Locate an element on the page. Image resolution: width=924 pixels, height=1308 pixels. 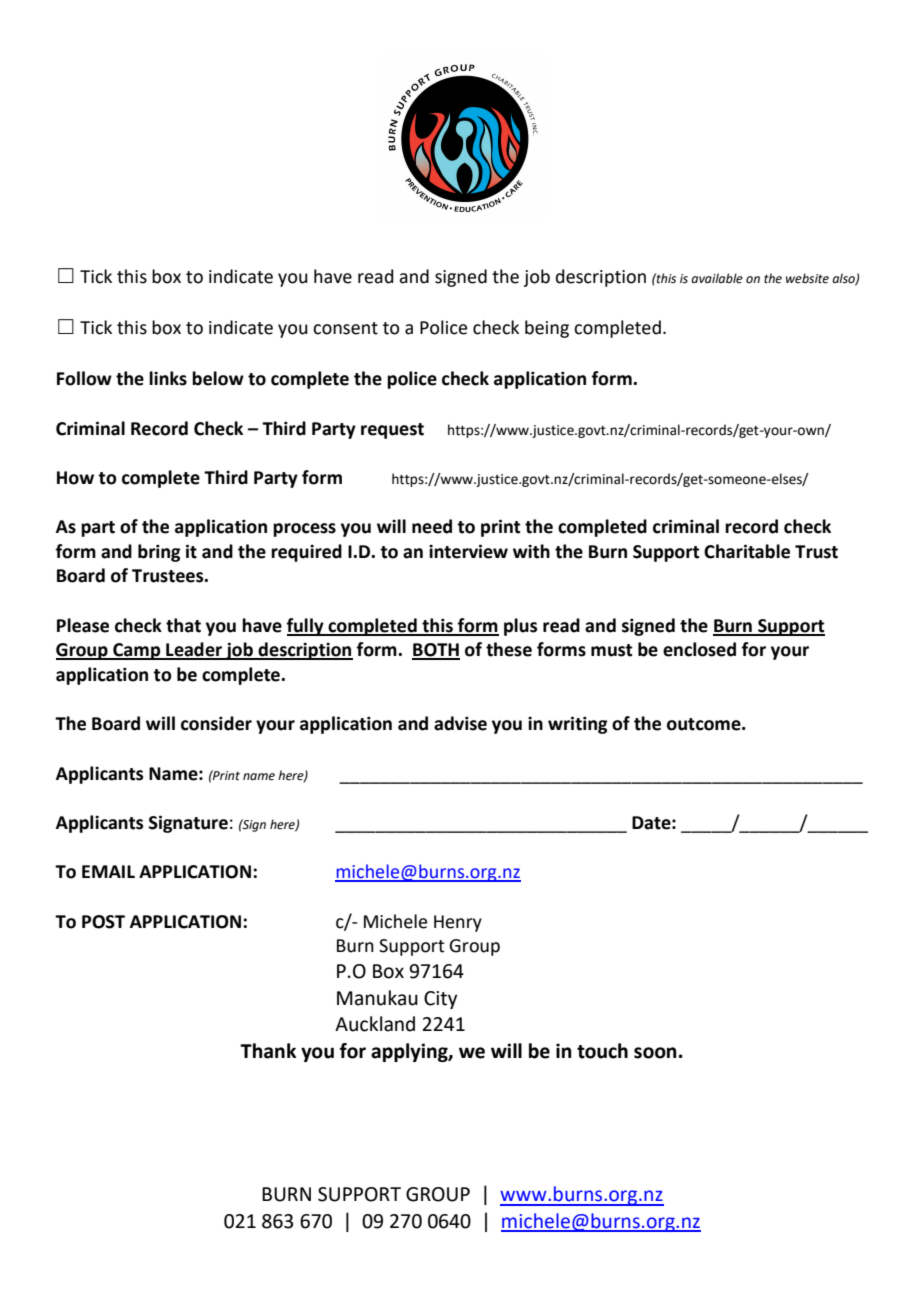
writing is located at coordinates (578, 725).
